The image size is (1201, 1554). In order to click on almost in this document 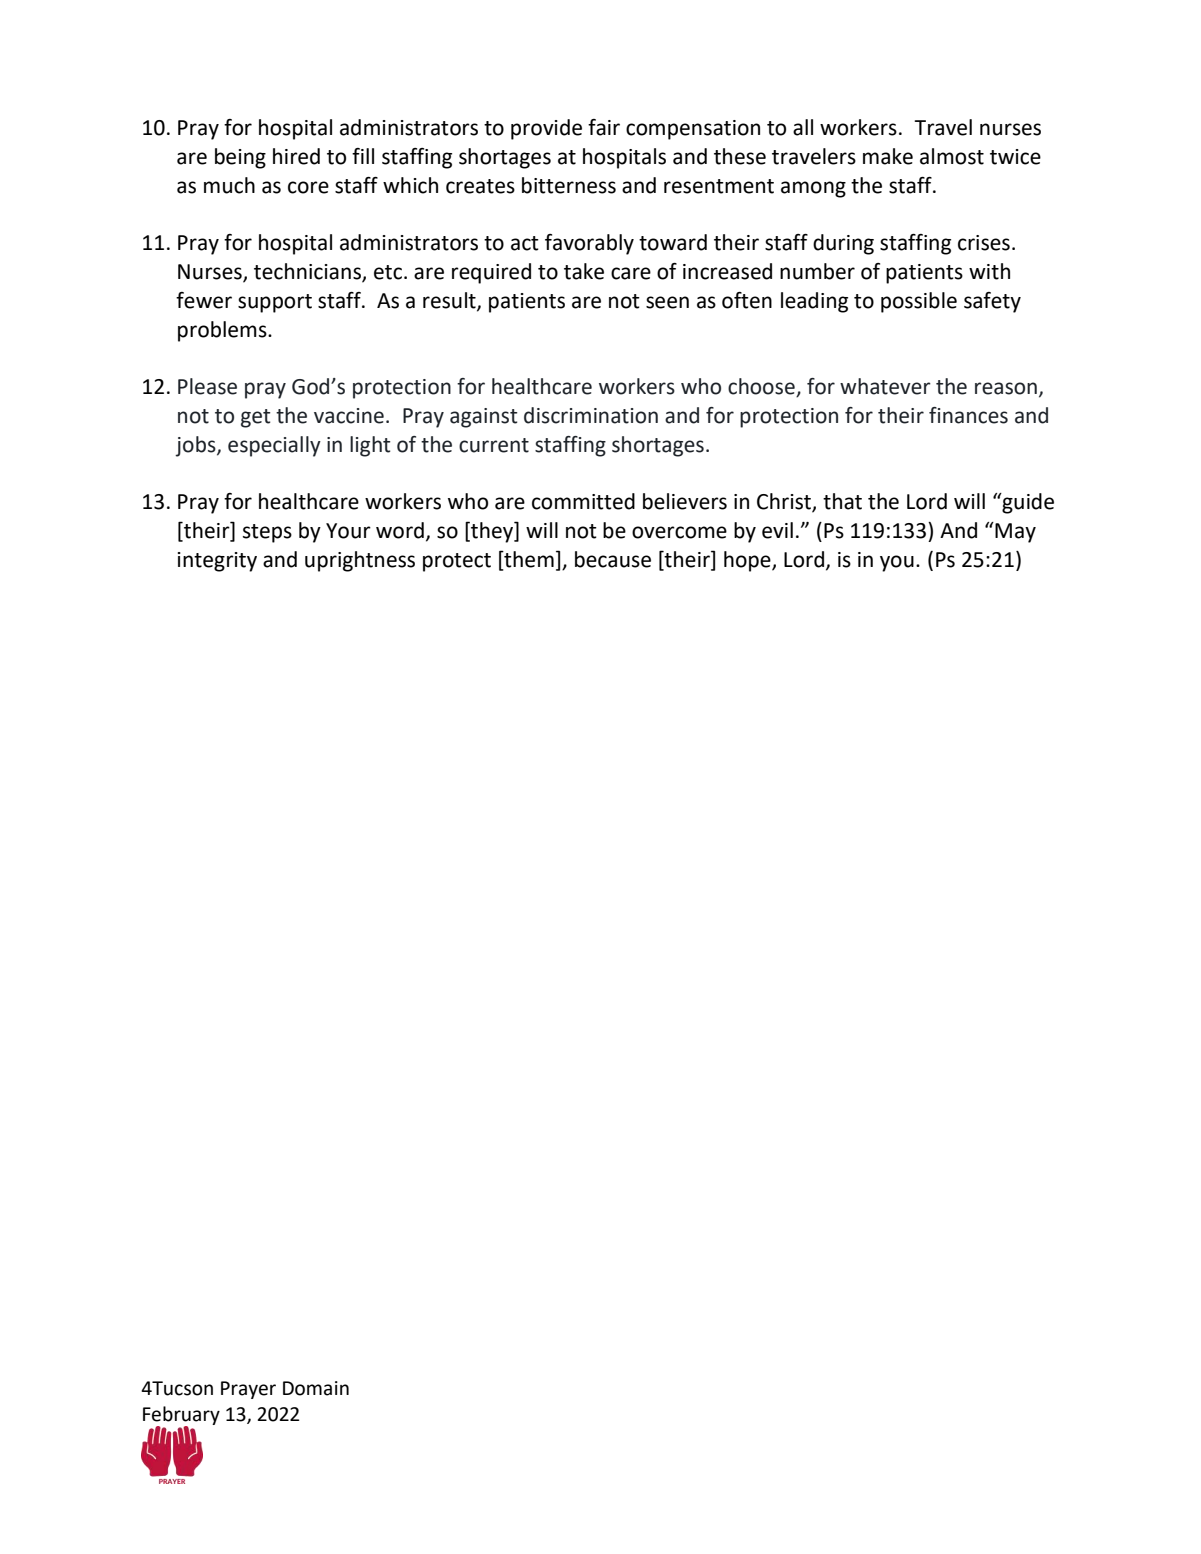, I will do `click(952, 156)`.
